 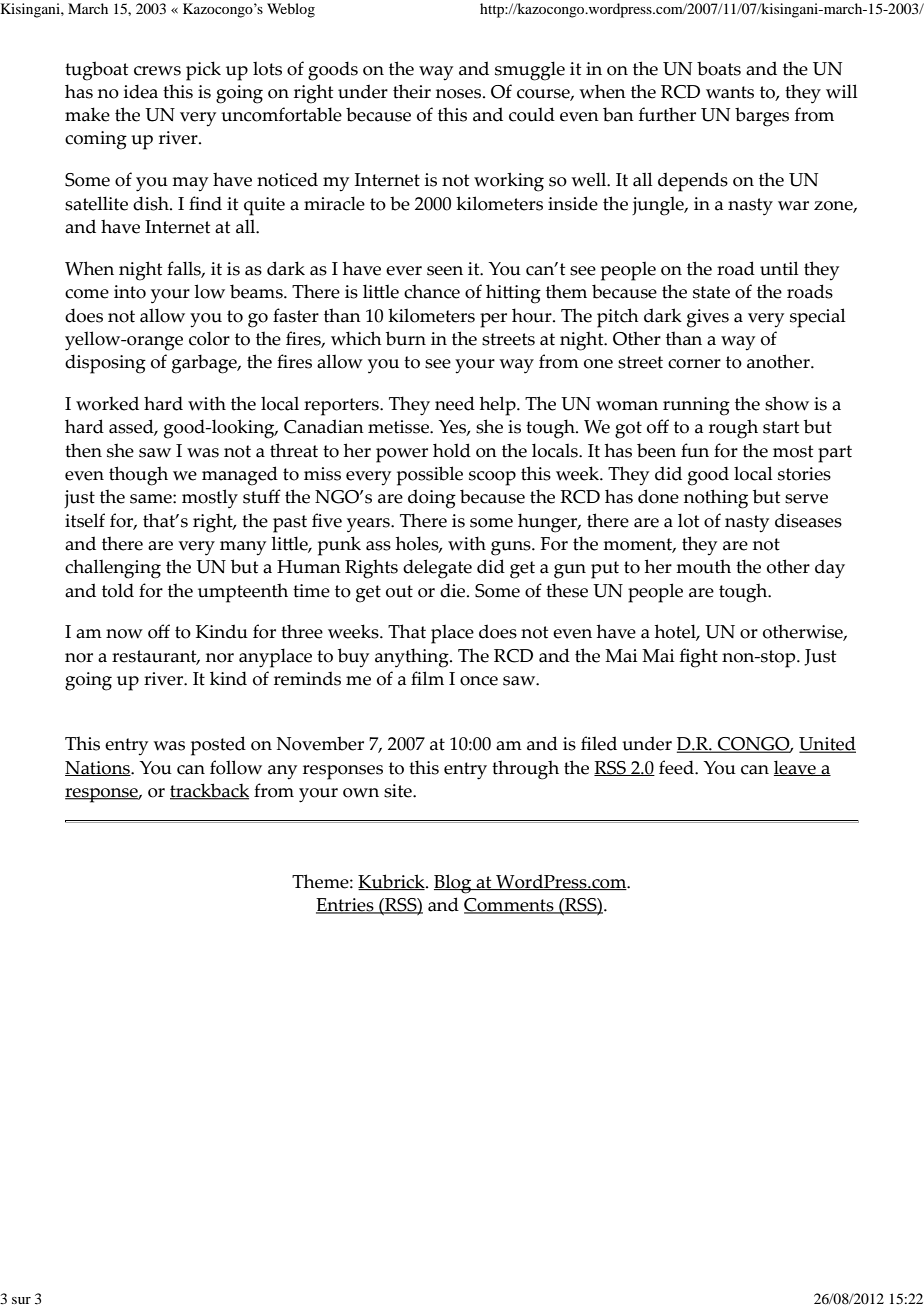 What do you see at coordinates (796, 768) in the screenshot?
I see `leave` at bounding box center [796, 768].
